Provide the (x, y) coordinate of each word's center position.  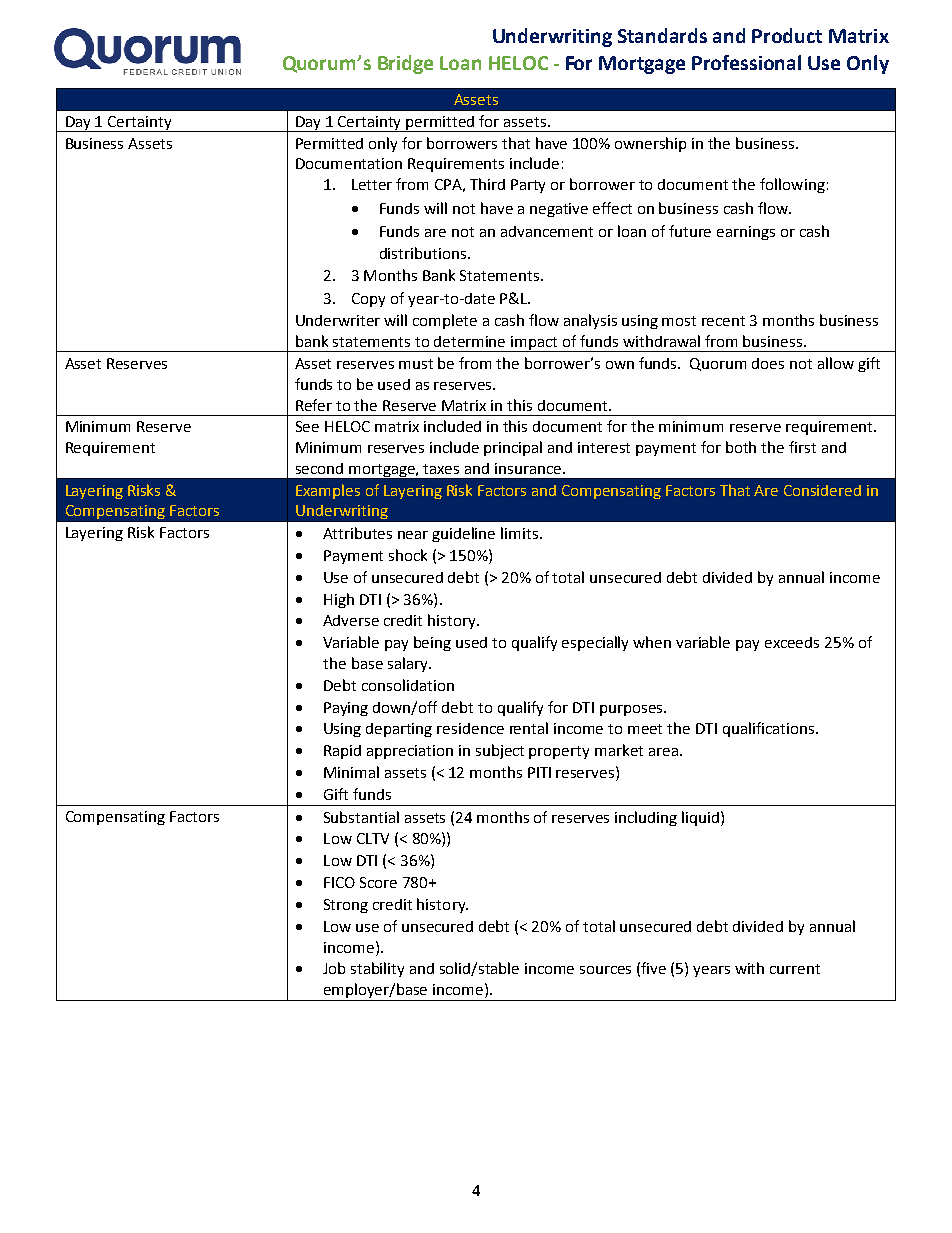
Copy (368, 300)
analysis (590, 321)
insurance (529, 468)
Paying (346, 709)
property (559, 752)
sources (605, 970)
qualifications (770, 729)
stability (377, 969)
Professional (746, 62)
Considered (822, 490)
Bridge (405, 64)
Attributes (357, 533)
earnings (746, 233)
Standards (662, 35)
